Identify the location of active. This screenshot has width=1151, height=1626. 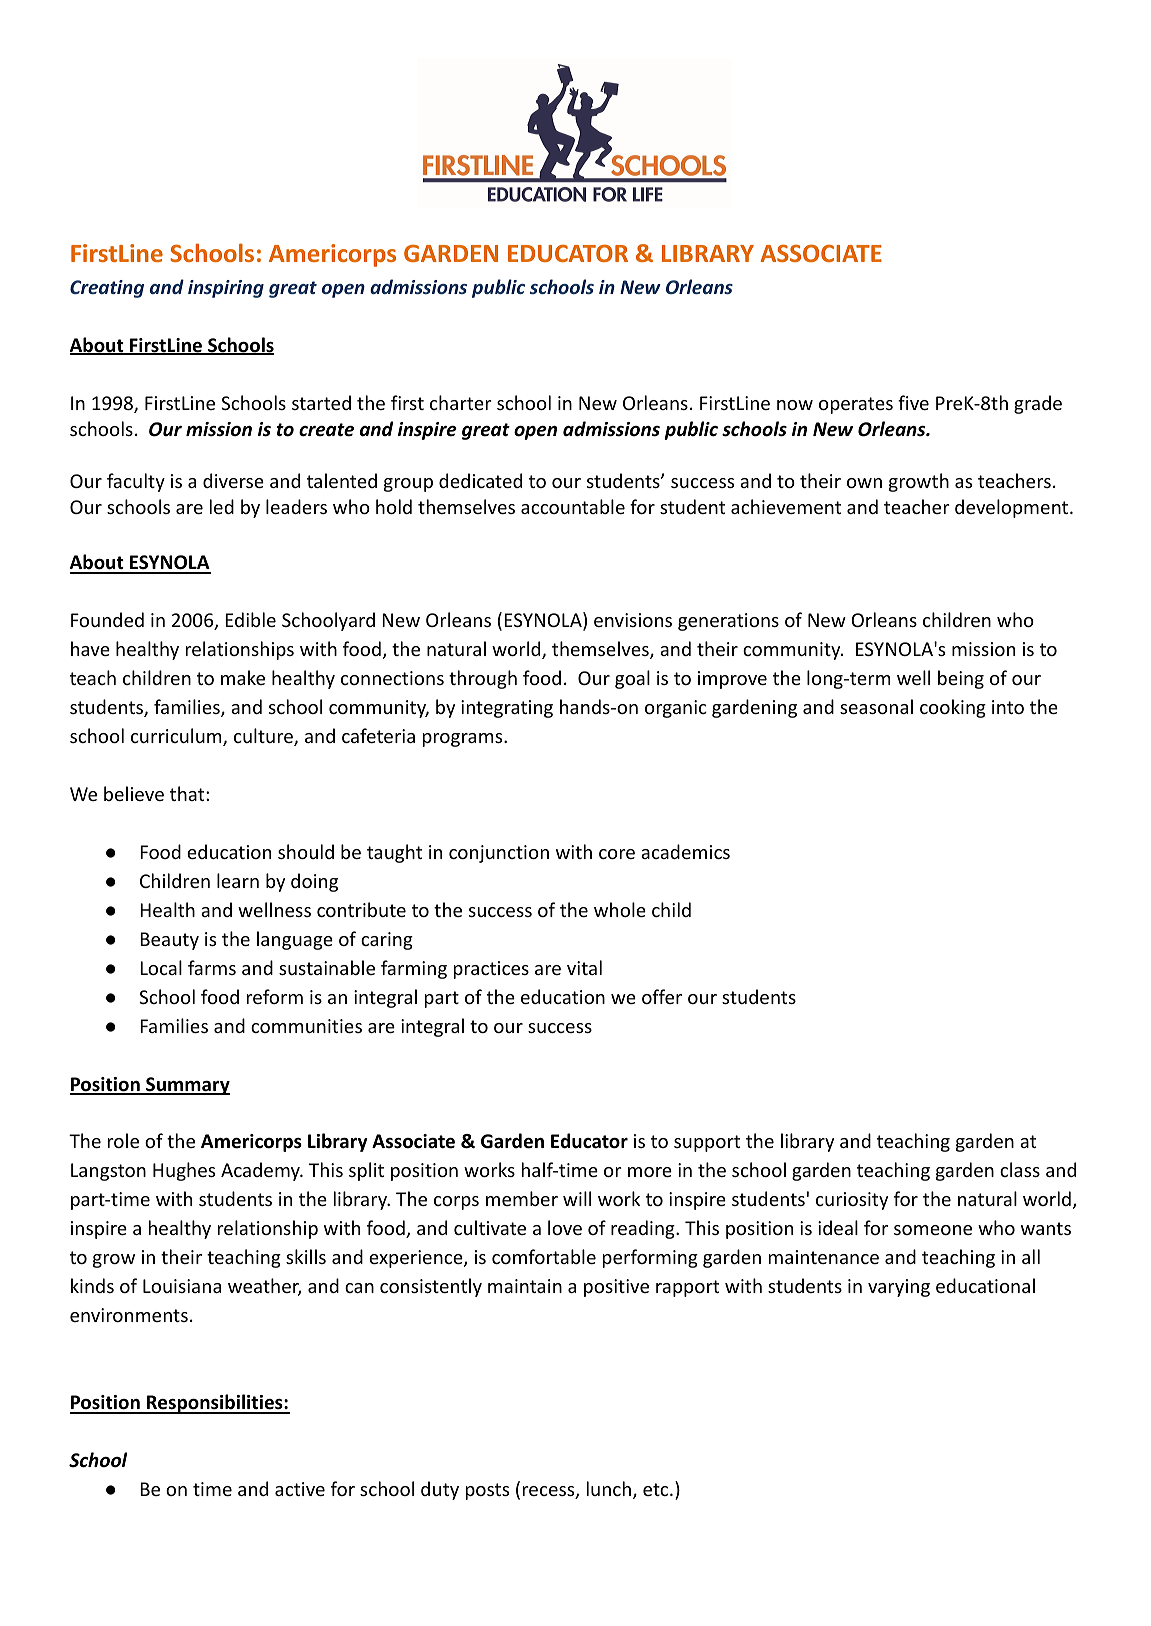
(300, 1489).
